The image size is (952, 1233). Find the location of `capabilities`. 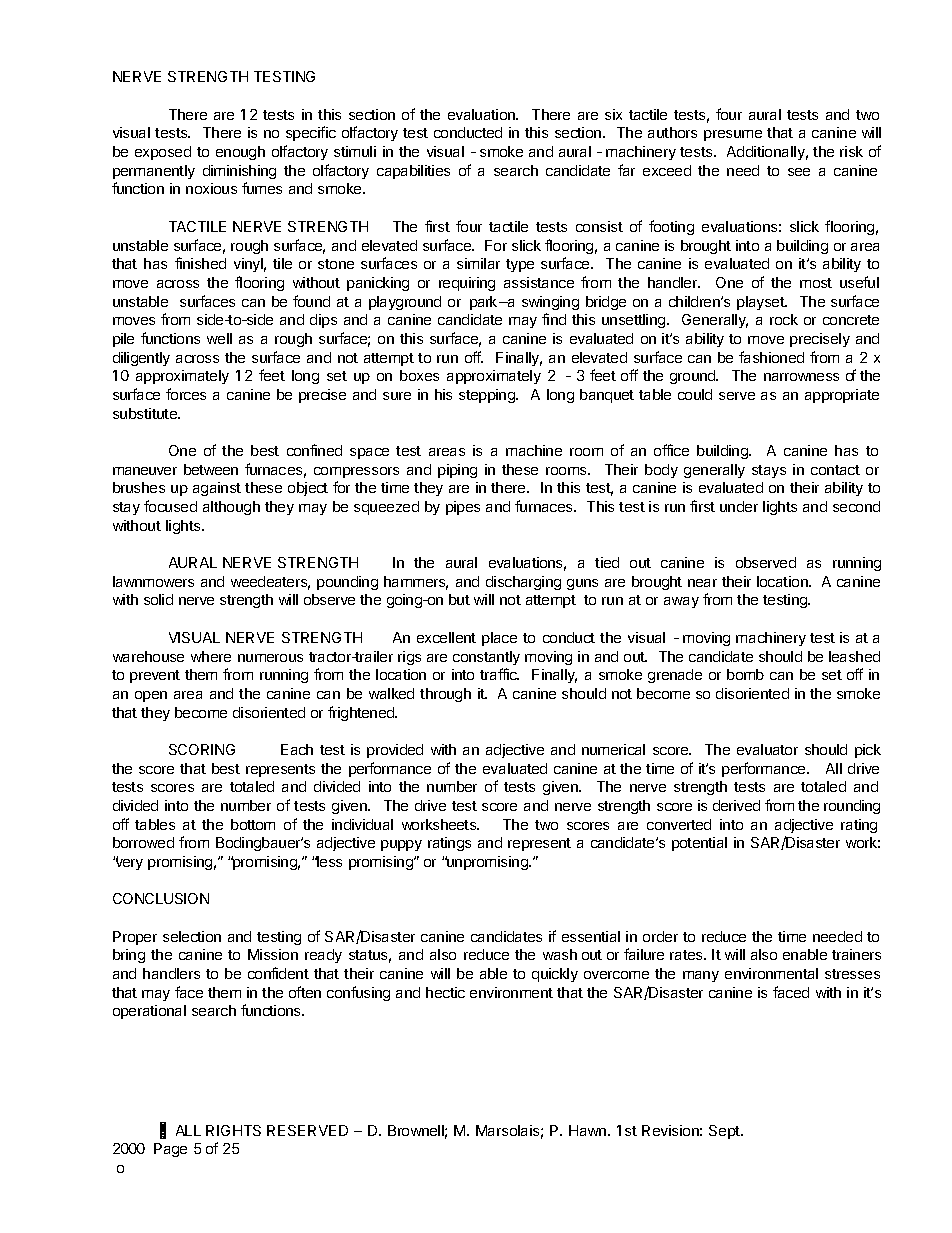

capabilities is located at coordinates (413, 172).
